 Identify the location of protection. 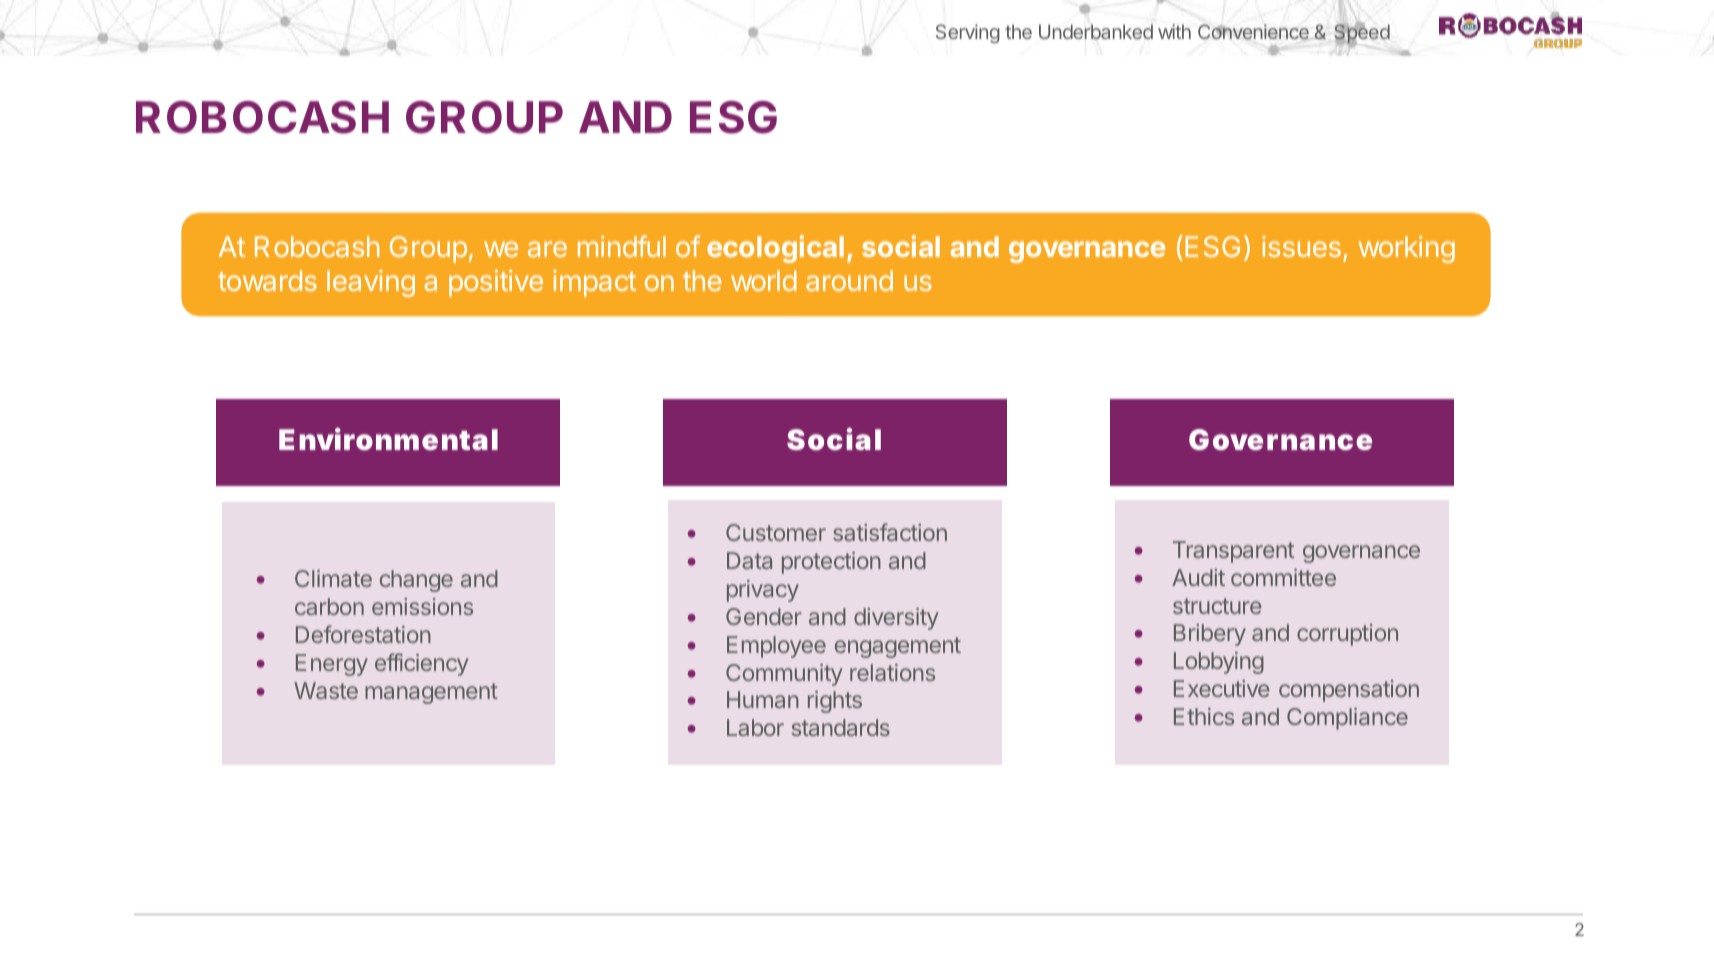
(831, 563).
